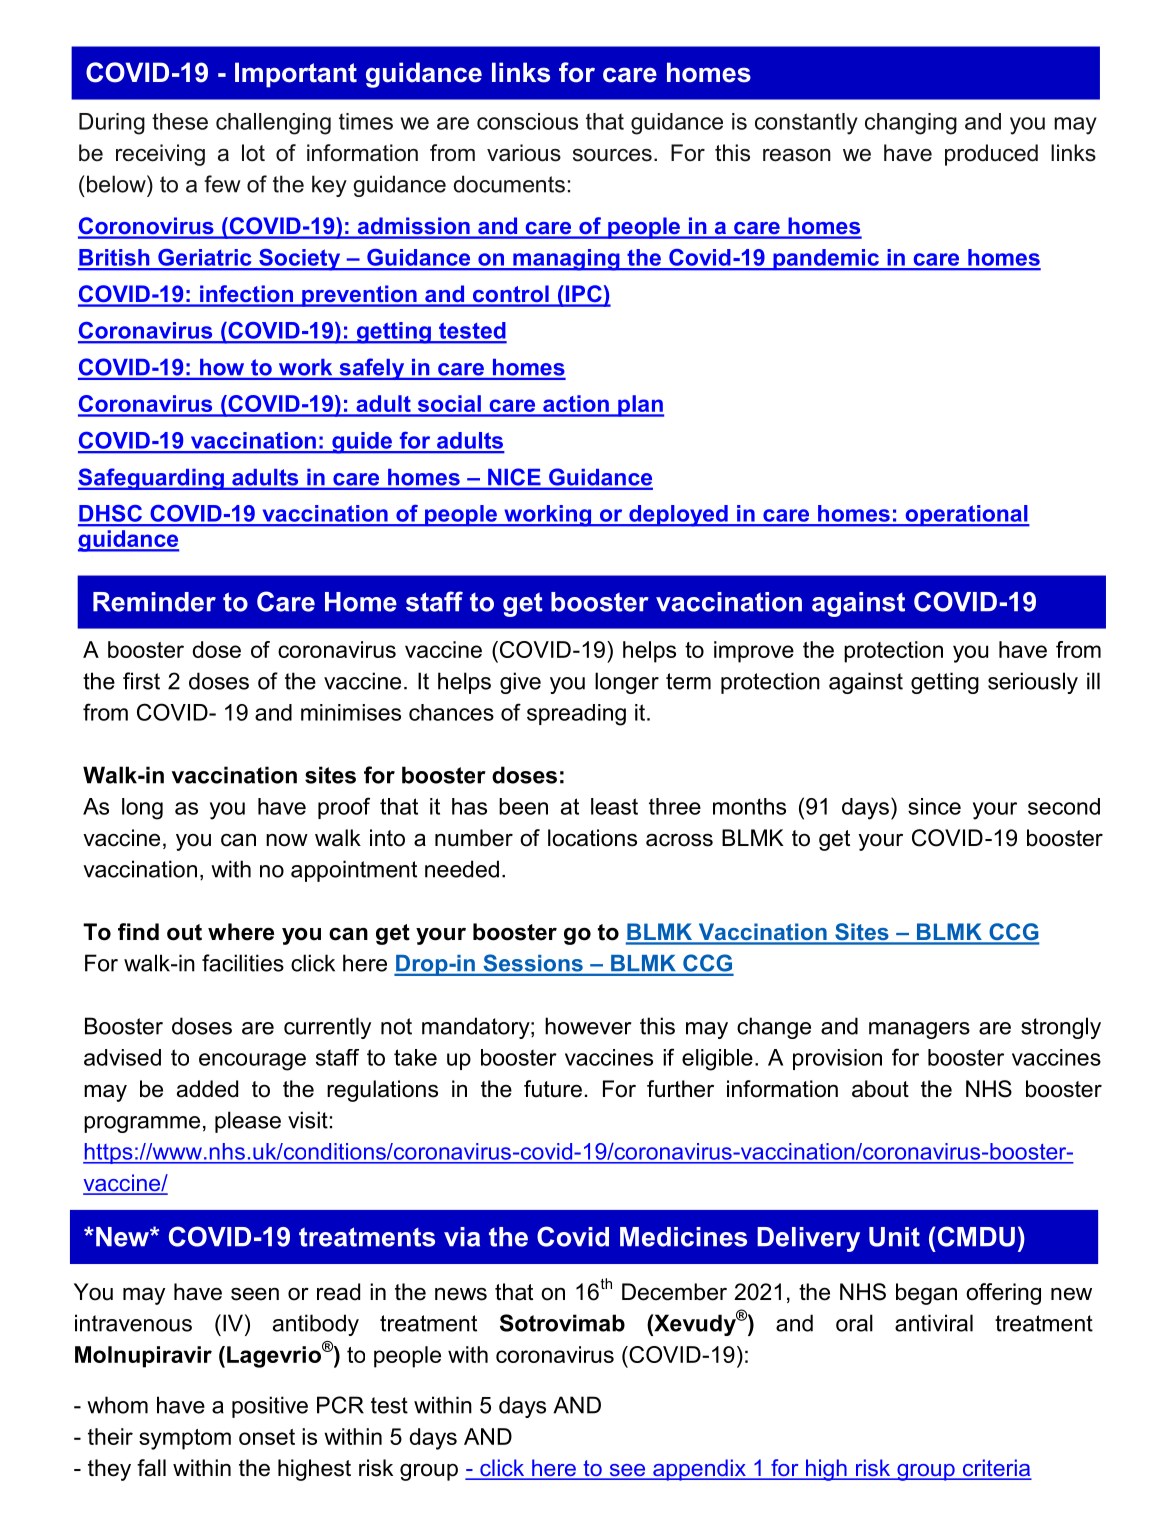 The width and height of the screenshot is (1175, 1521). I want to click on now, so click(287, 840).
